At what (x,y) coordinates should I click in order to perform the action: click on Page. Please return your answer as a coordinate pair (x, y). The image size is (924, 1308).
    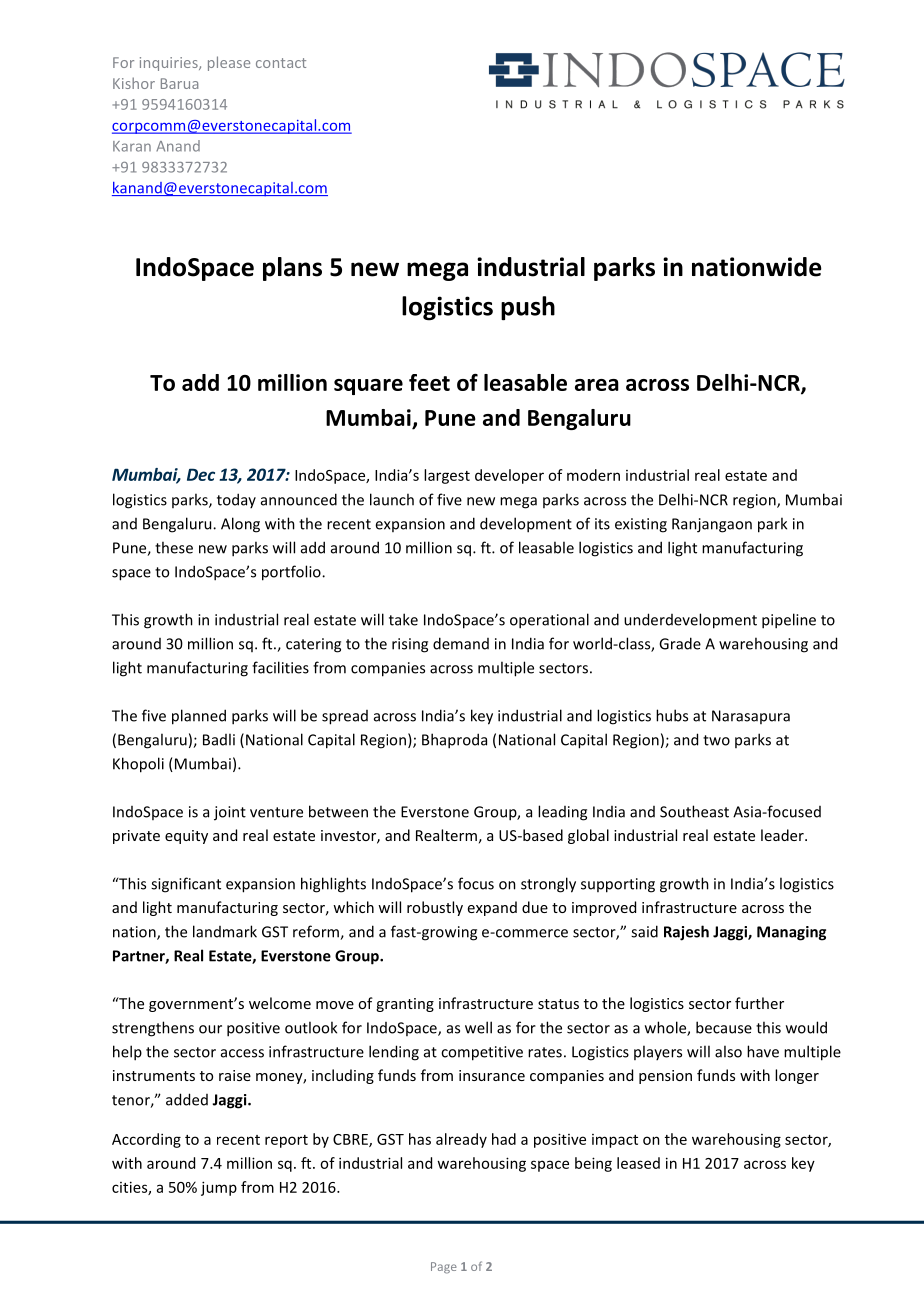
    Looking at the image, I should click on (444, 1268).
